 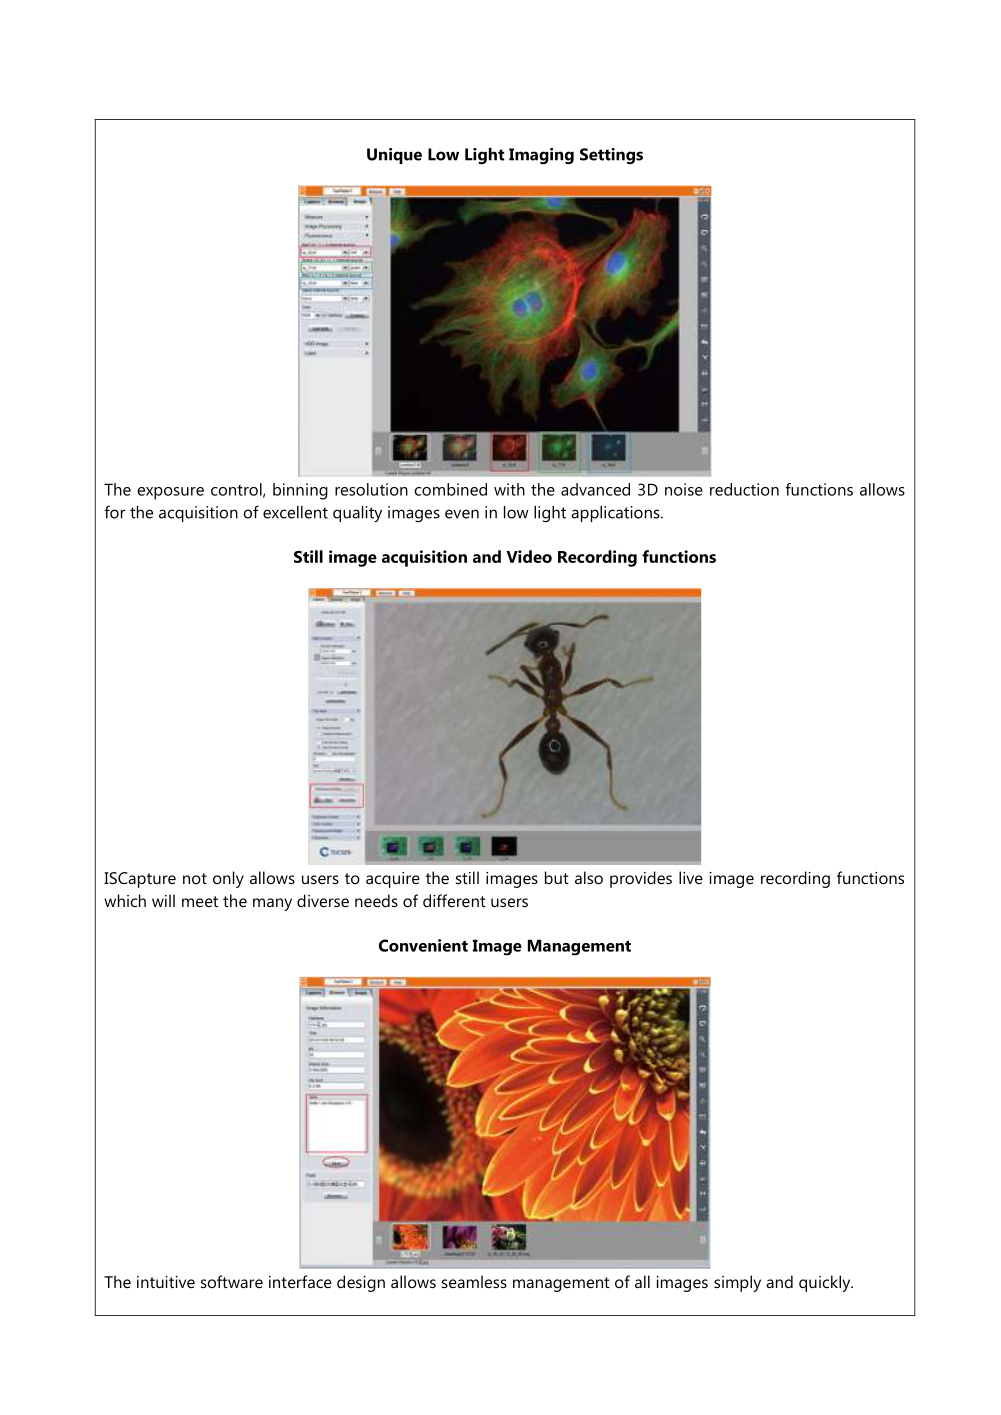 What do you see at coordinates (474, 1281) in the screenshot?
I see `seamless` at bounding box center [474, 1281].
